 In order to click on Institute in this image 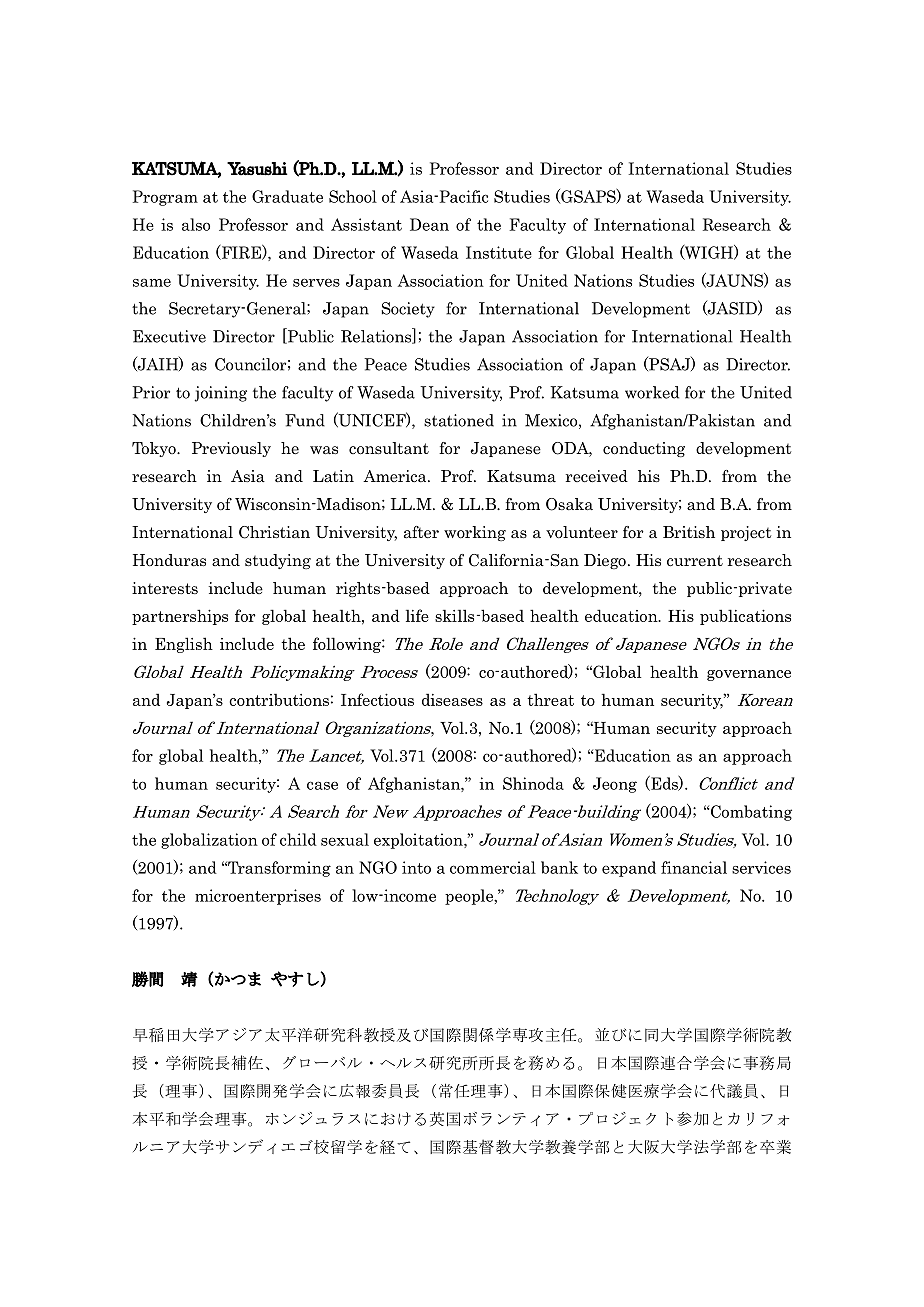, I will do `click(499, 252)`.
